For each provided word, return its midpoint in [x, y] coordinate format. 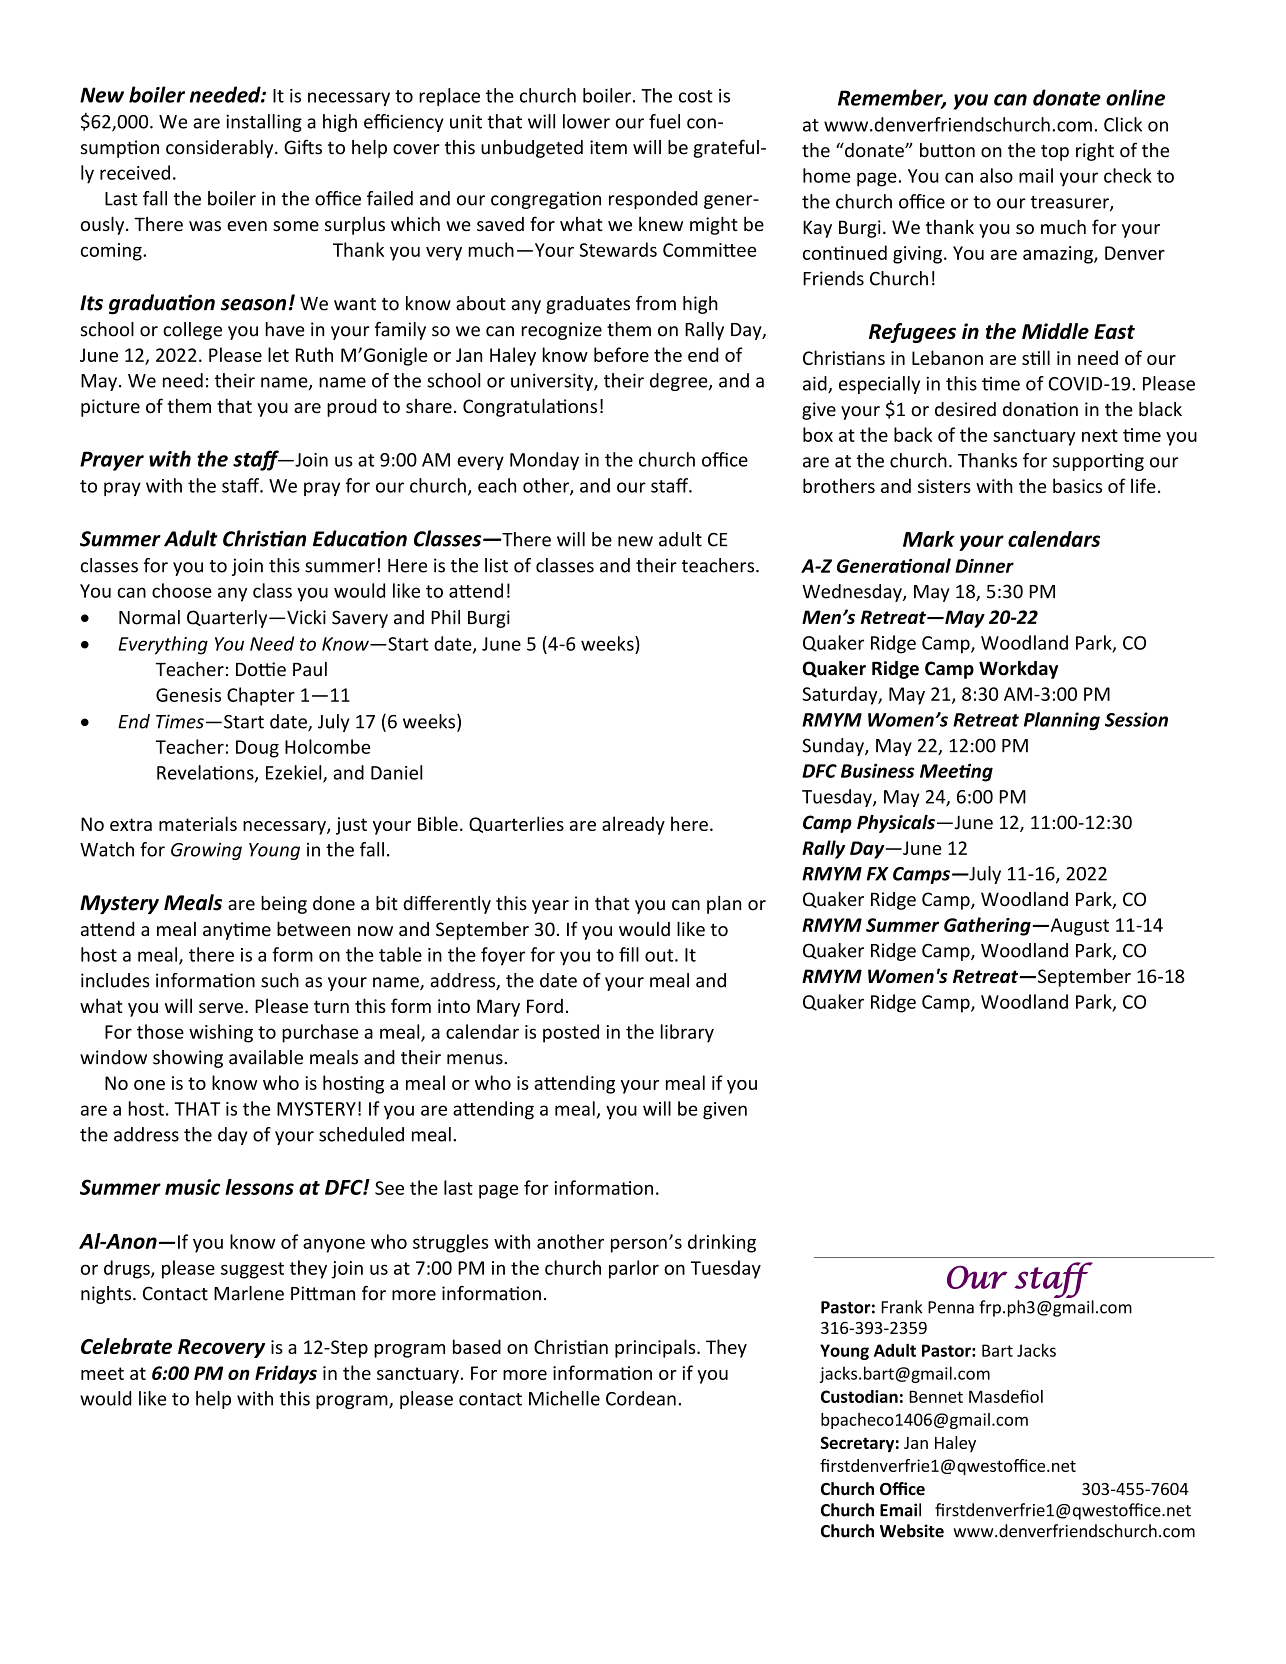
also [996, 175]
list [496, 565]
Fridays [286, 1374]
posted [571, 1033]
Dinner [984, 566]
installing [264, 123]
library [687, 1033]
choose [182, 590]
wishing [221, 1033]
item [608, 147]
